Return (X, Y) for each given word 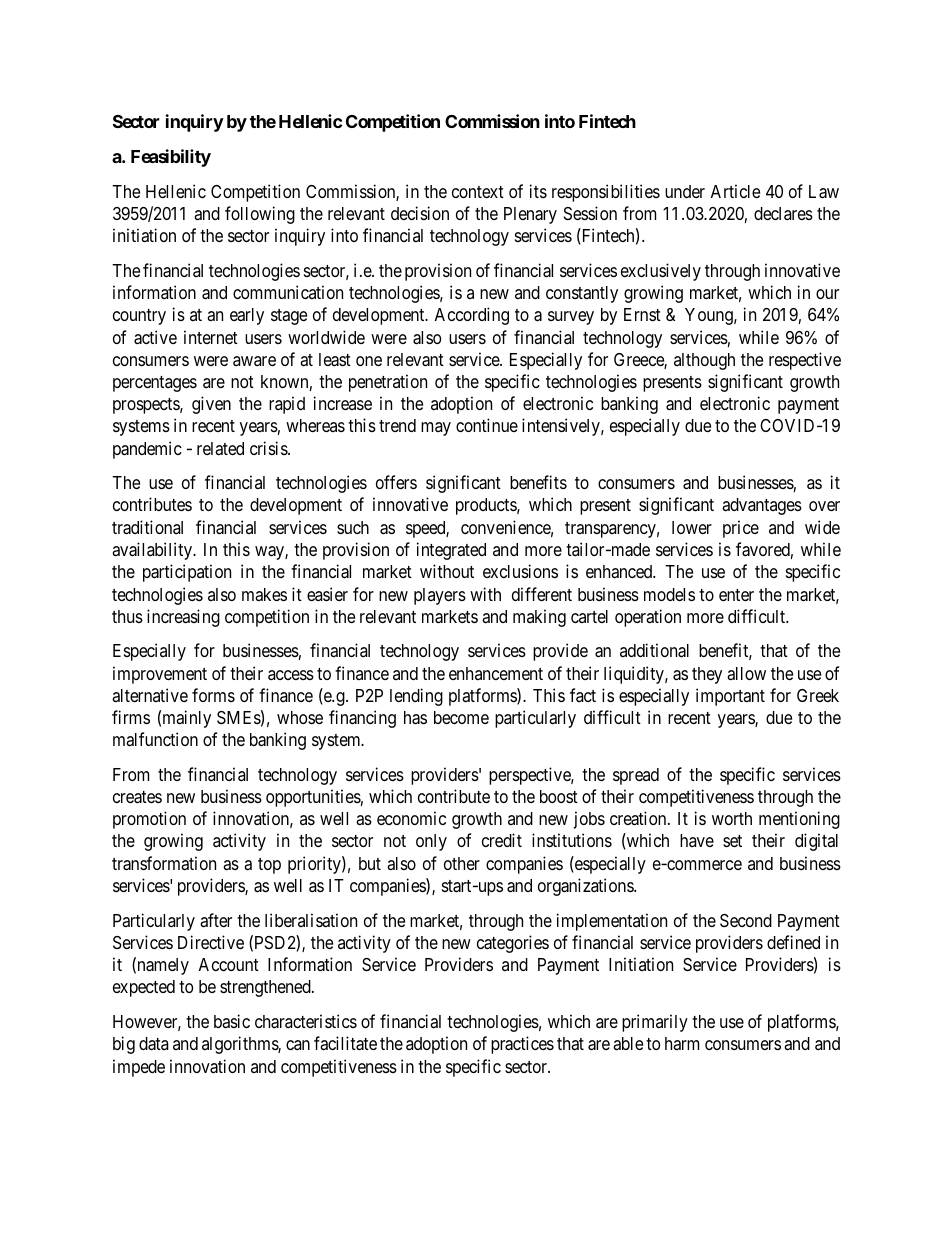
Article (735, 191)
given (211, 405)
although (704, 361)
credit (502, 840)
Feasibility (171, 158)
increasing (183, 618)
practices (522, 1045)
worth (732, 818)
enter (736, 595)
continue (487, 425)
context (478, 192)
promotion (149, 820)
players (440, 596)
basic (232, 1021)
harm (682, 1043)
